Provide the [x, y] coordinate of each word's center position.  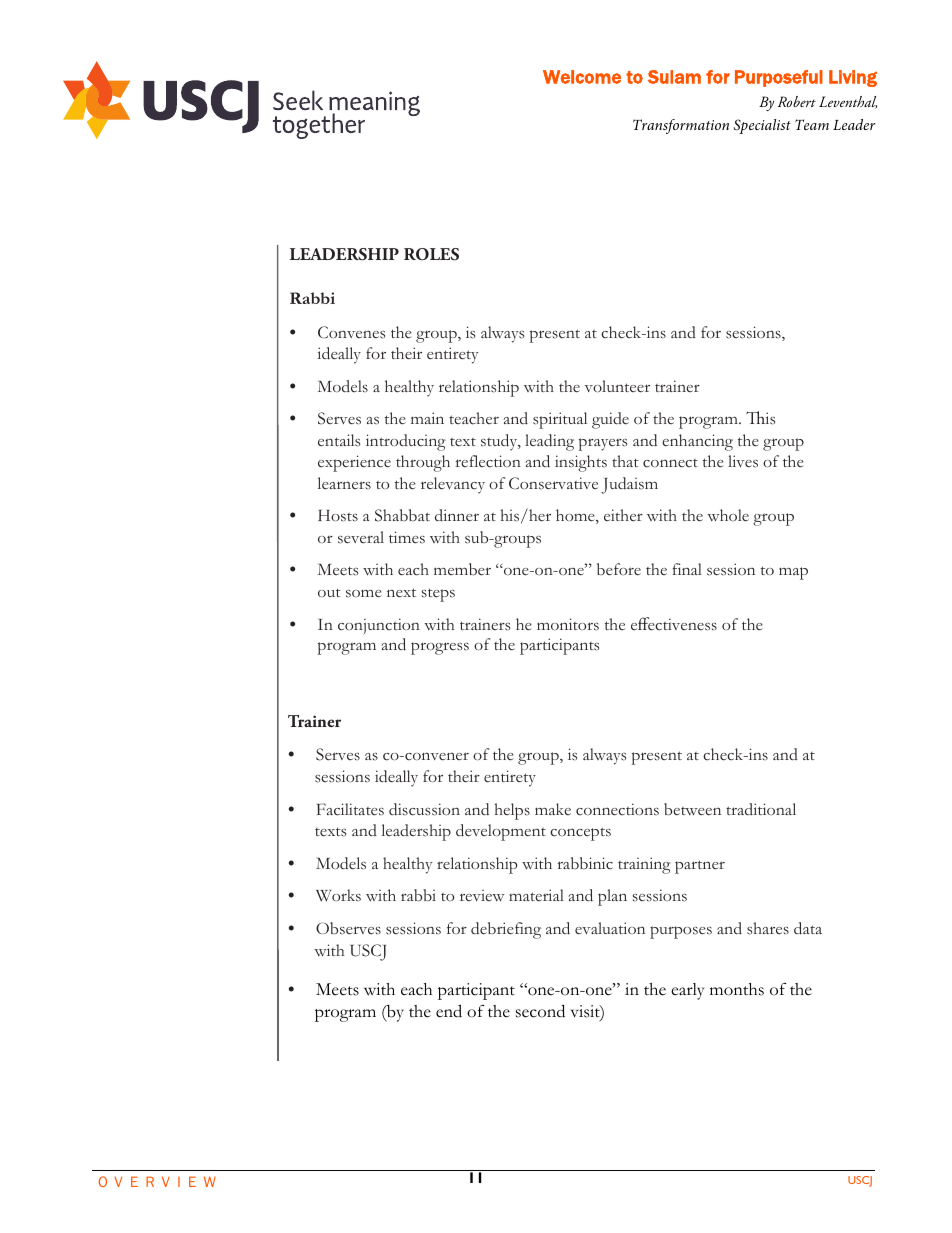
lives [743, 461]
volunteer [617, 386]
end [449, 1011]
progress [440, 648]
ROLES [431, 254]
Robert [797, 101]
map [793, 573]
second [540, 1011]
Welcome [582, 77]
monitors [568, 624]
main [427, 418]
